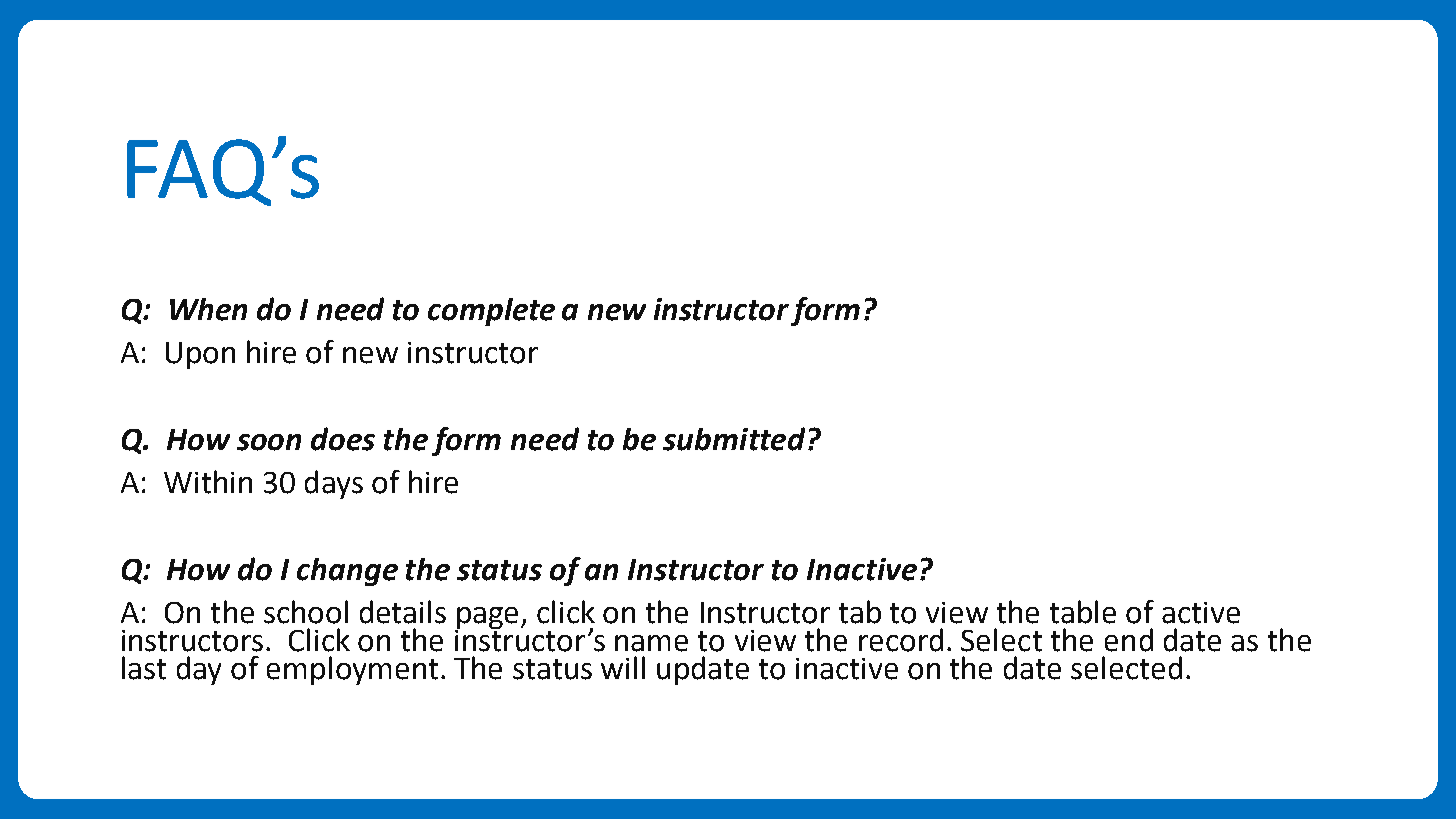  I want to click on submitted, so click(734, 439).
